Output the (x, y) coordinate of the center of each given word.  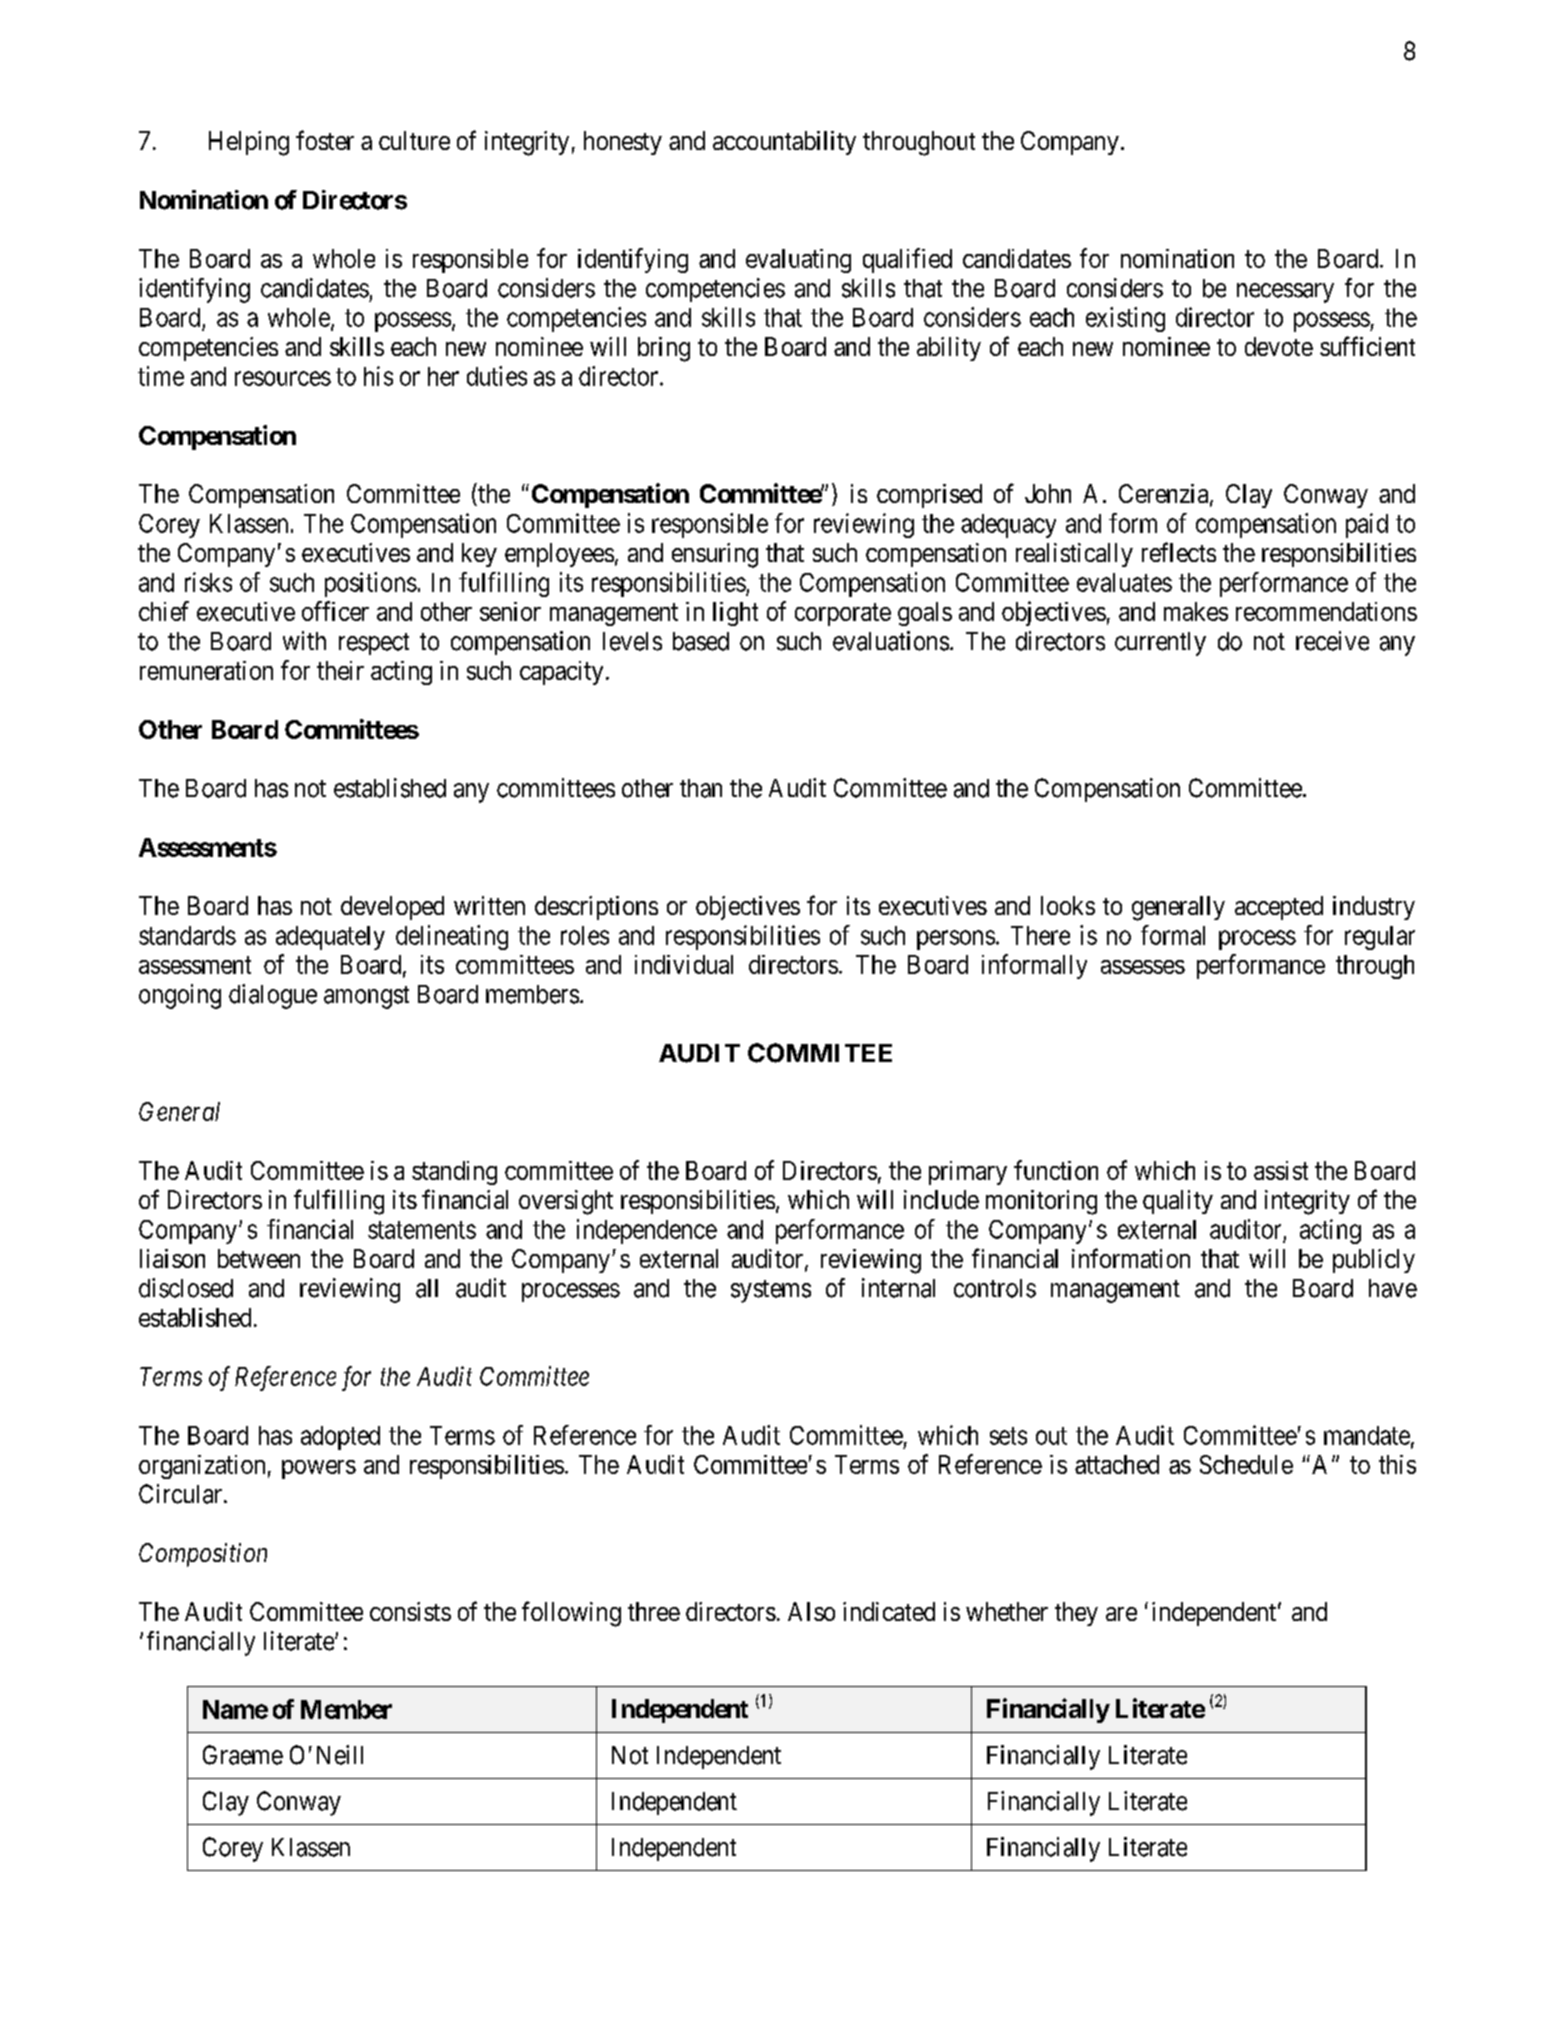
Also (811, 1611)
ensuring (715, 555)
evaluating (798, 261)
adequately (330, 938)
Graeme (243, 1755)
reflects (1179, 552)
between (259, 1258)
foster (325, 140)
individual (684, 964)
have (1393, 1288)
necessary (1285, 293)
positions (371, 584)
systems (771, 1291)
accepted (1279, 908)
